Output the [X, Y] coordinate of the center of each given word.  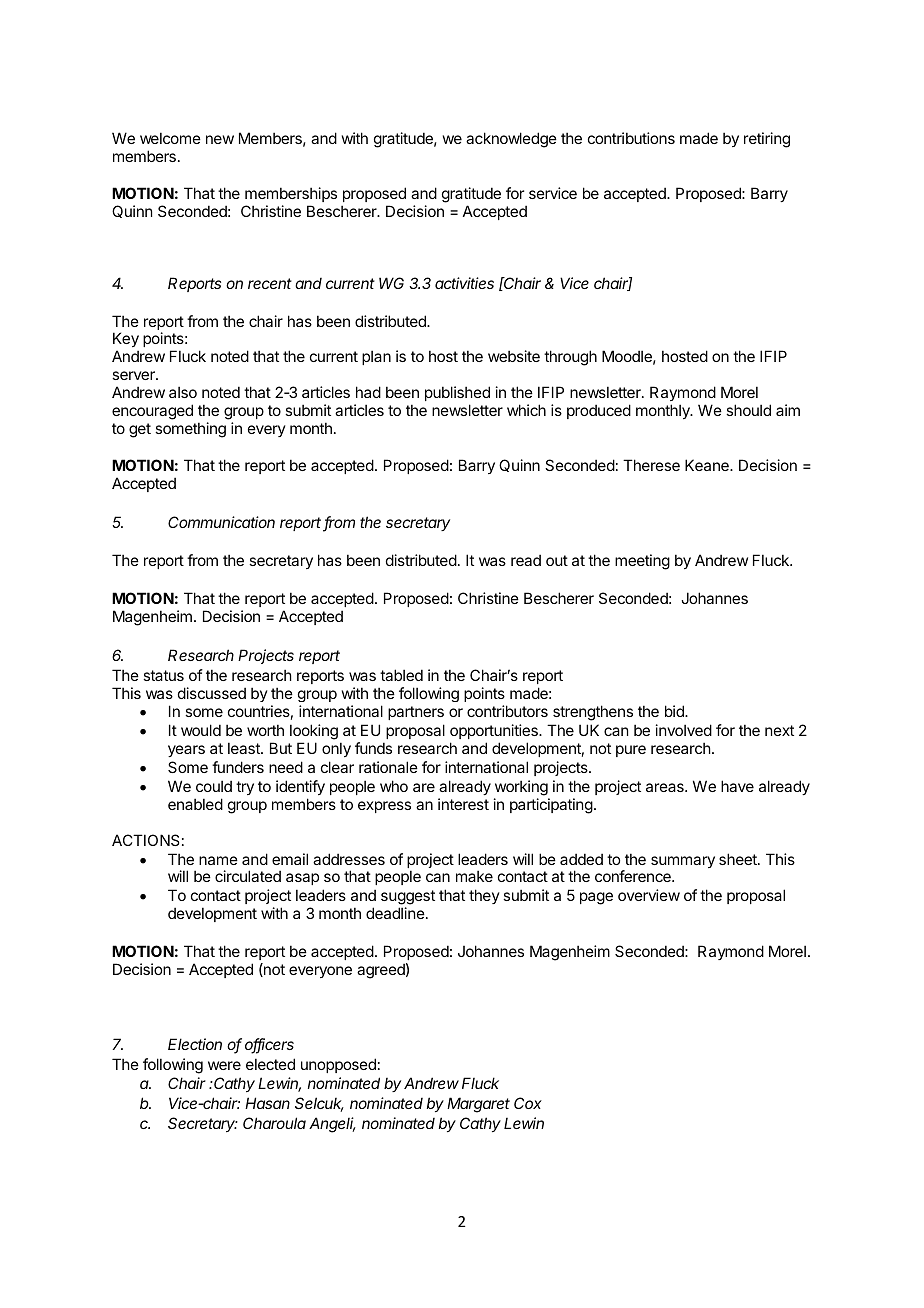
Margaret [478, 1105]
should [748, 410]
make [474, 876]
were [224, 1065]
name [218, 860]
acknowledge [511, 140]
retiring [767, 140]
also [183, 392]
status [163, 675]
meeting [642, 562]
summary [683, 862]
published [457, 393]
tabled [401, 675]
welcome [170, 138]
